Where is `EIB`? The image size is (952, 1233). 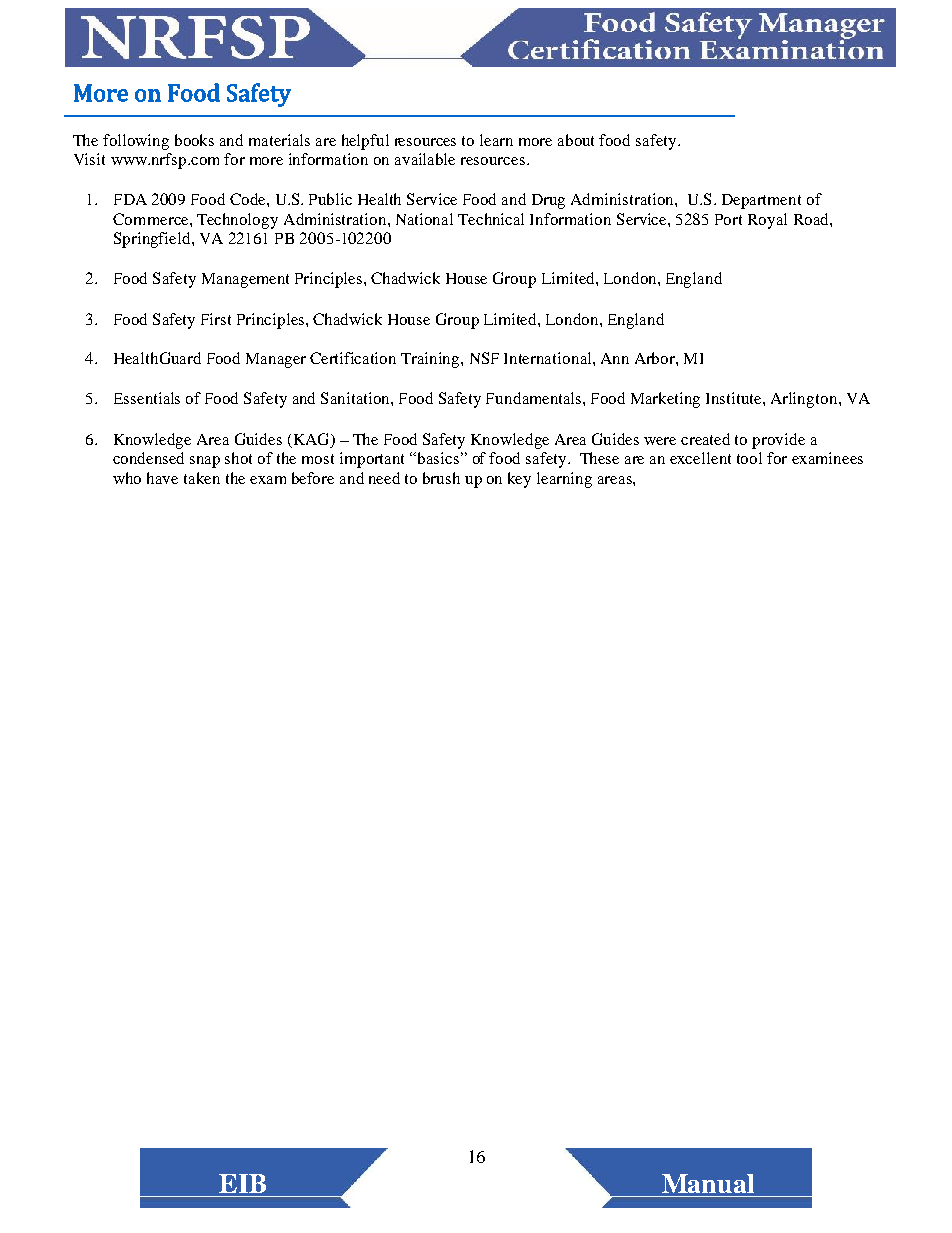
EIB is located at coordinates (242, 1183).
